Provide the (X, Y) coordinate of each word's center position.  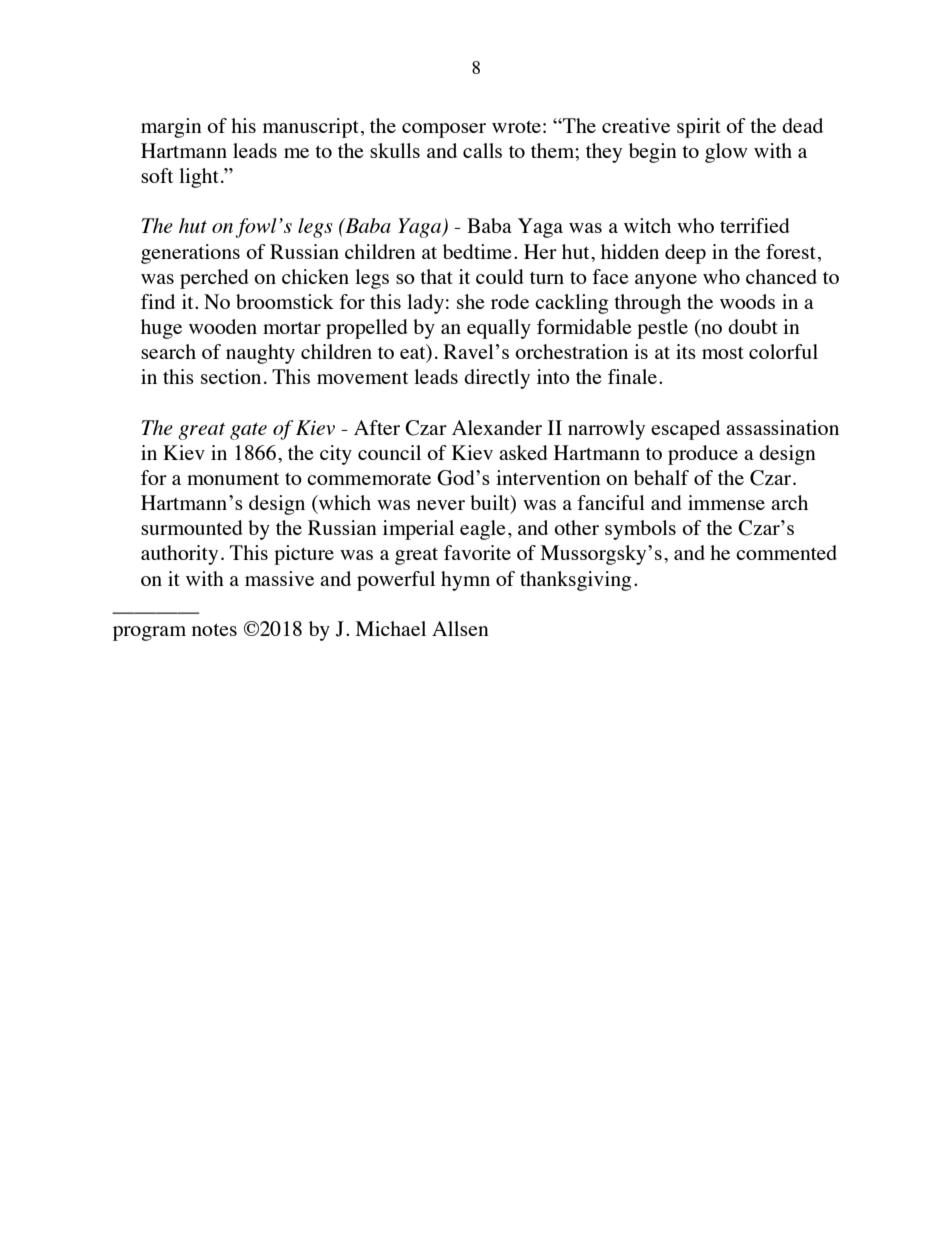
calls (482, 150)
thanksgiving (576, 581)
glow (726, 153)
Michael (391, 628)
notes (214, 629)
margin (171, 128)
